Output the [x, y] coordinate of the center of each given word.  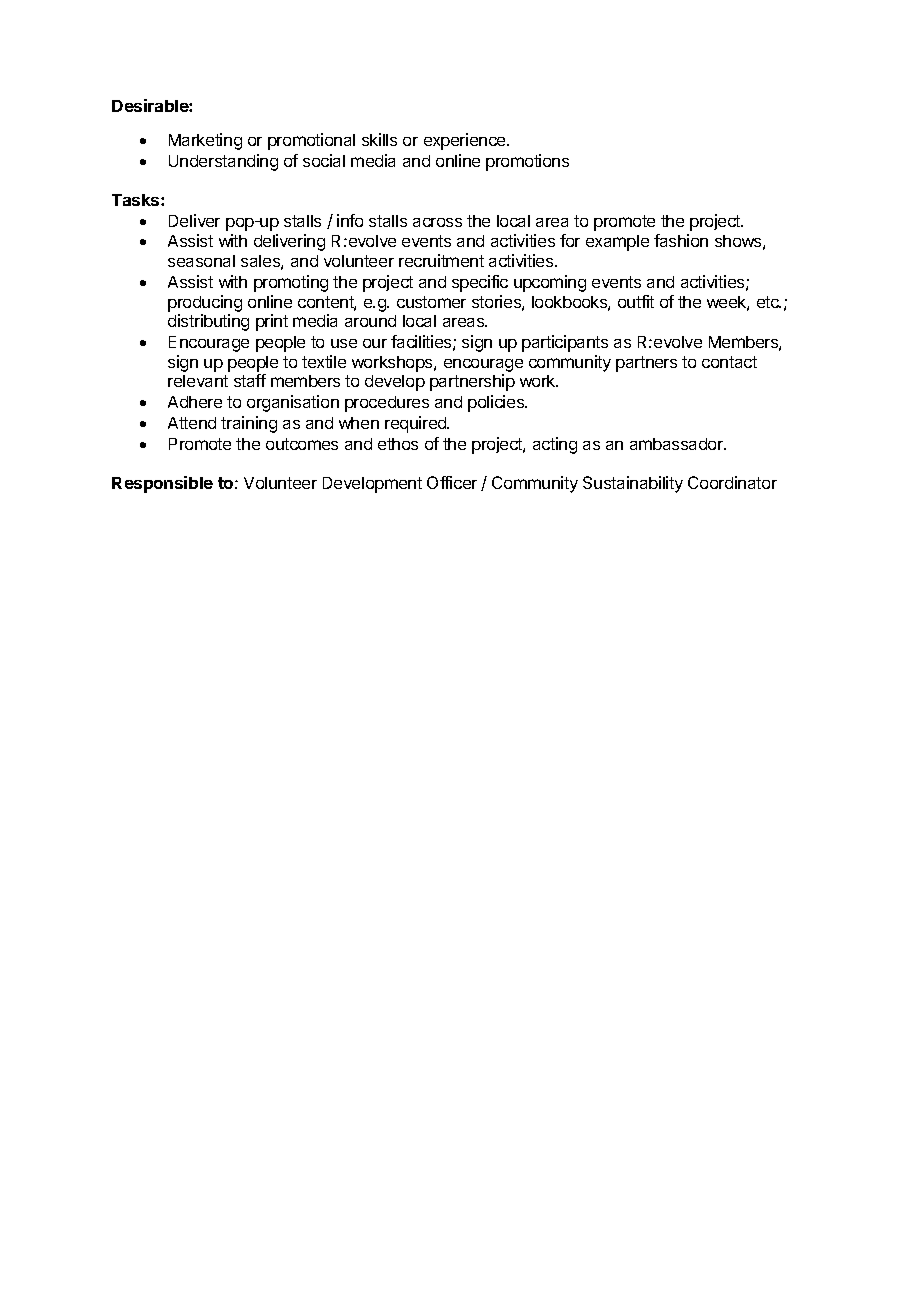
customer [431, 302]
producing [205, 303]
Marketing [205, 141]
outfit [636, 301]
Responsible [162, 484]
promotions [527, 162]
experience [466, 141]
